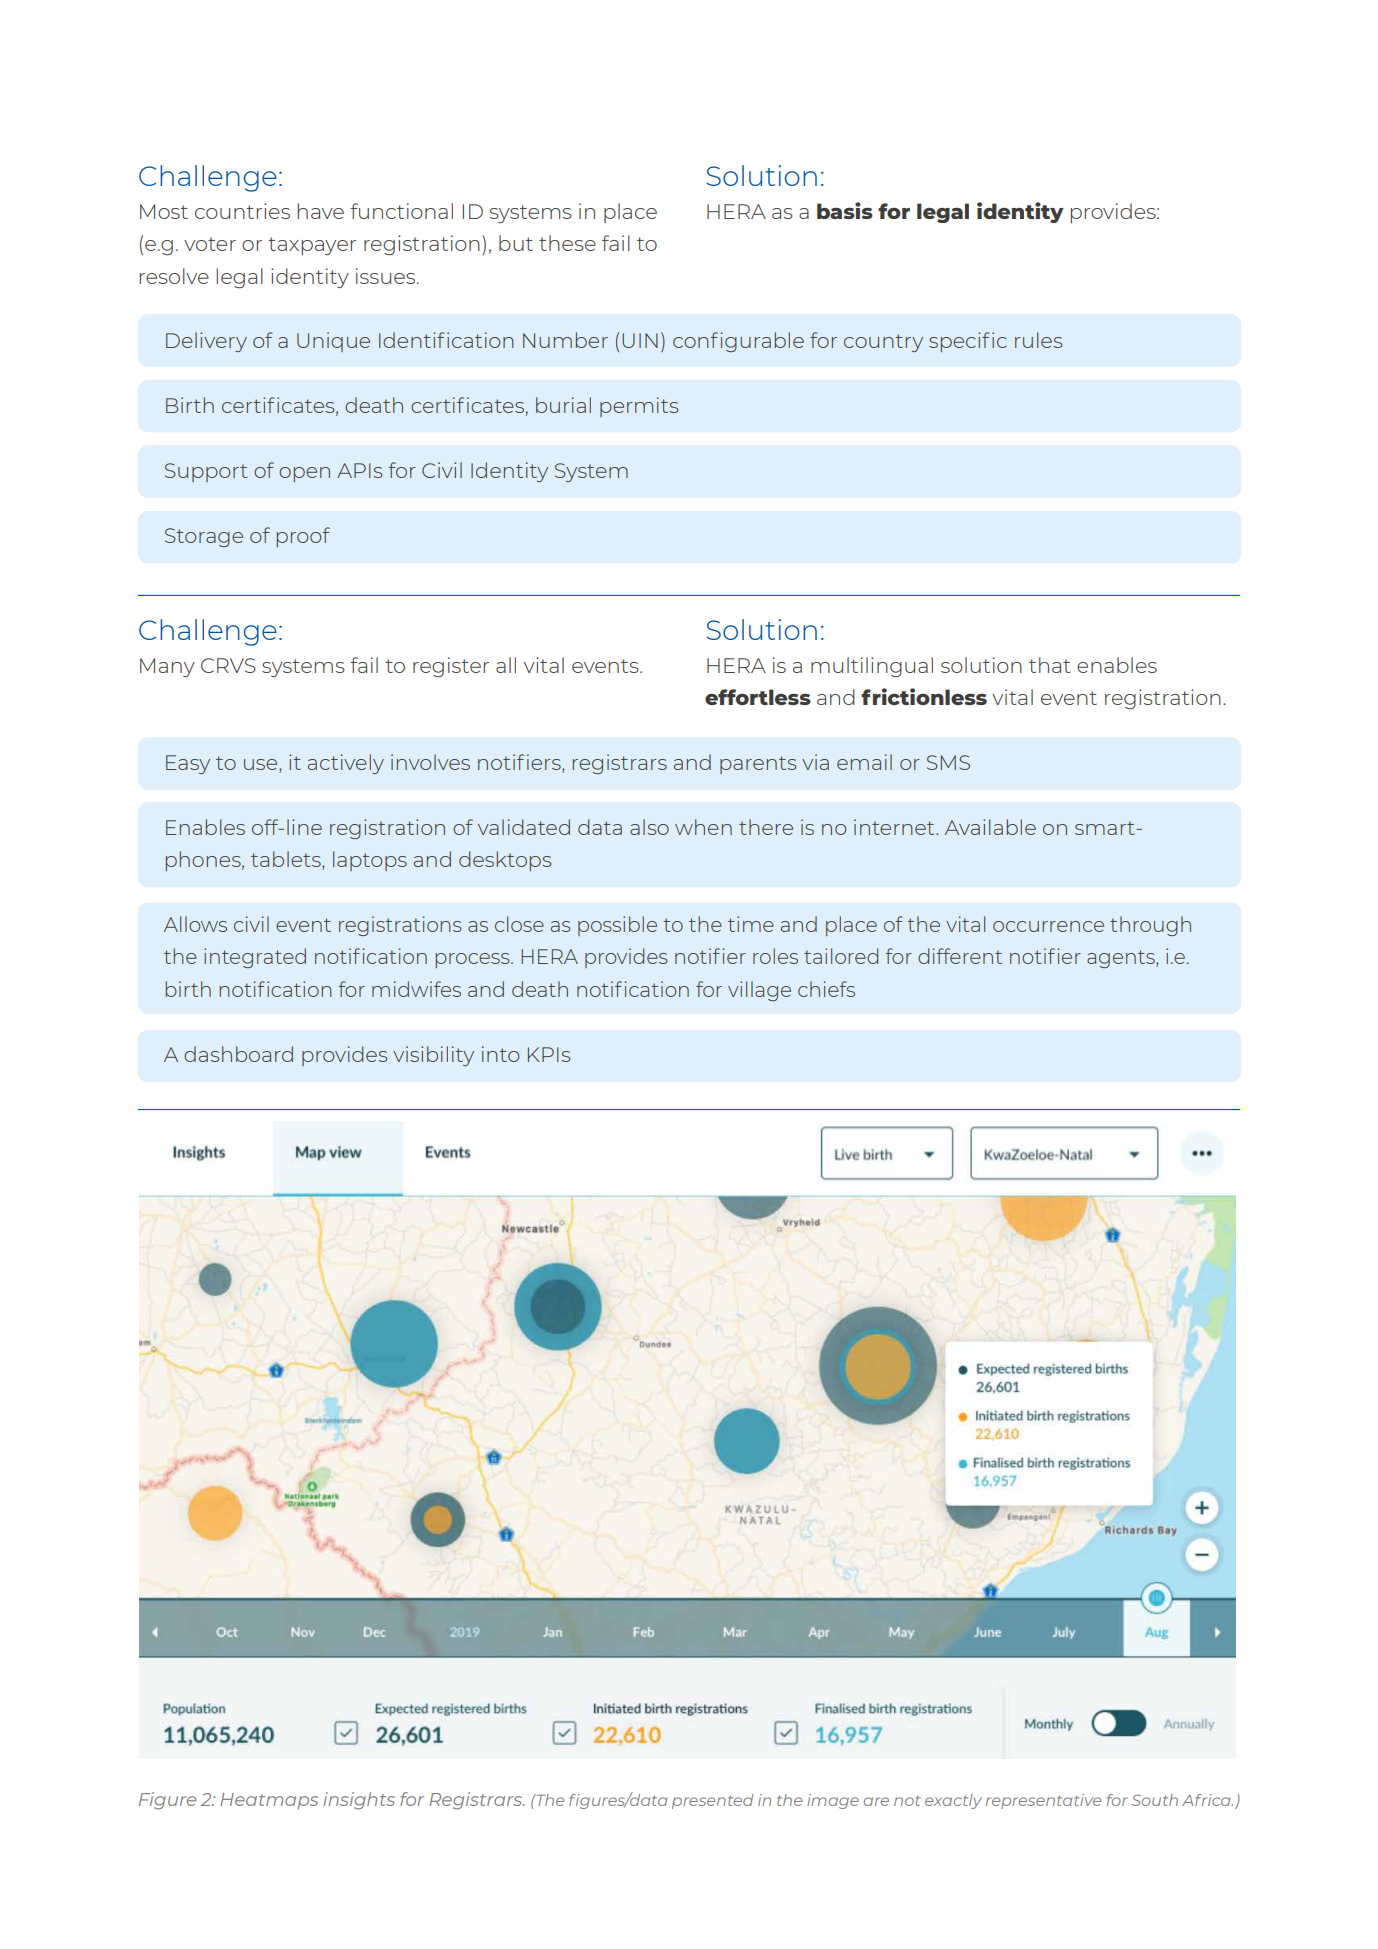  What do you see at coordinates (713, 1801) in the page?
I see `presented` at bounding box center [713, 1801].
